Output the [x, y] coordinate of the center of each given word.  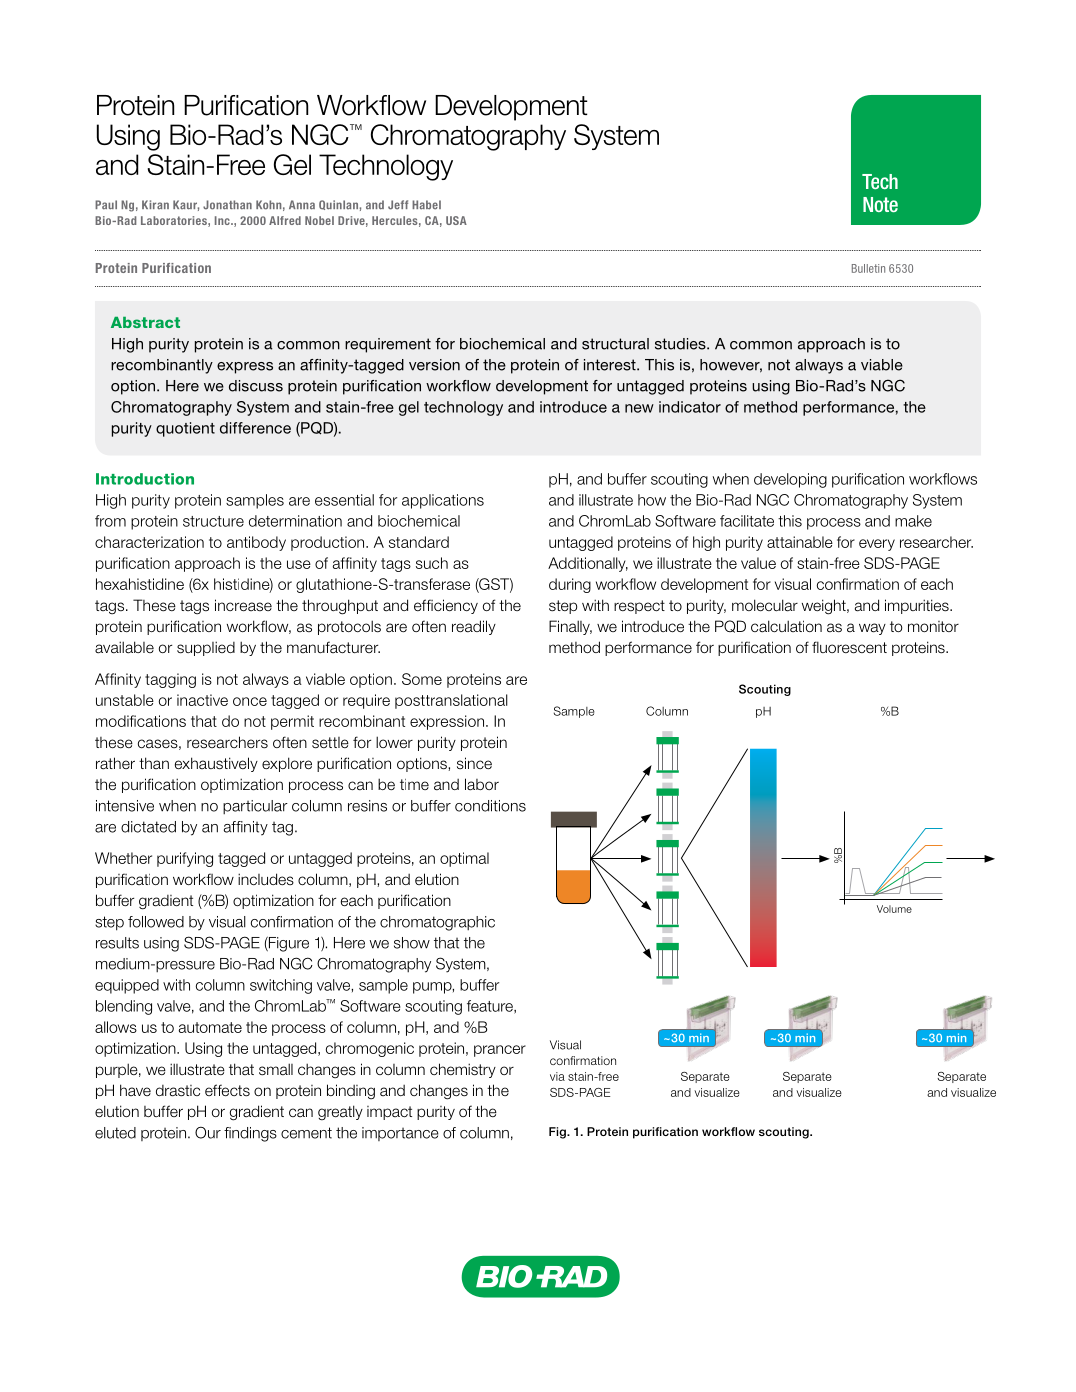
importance [400, 1134]
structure [213, 521]
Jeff [398, 205]
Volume [894, 909]
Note [880, 204]
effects [227, 1090]
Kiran [155, 204]
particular [255, 807]
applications [443, 501]
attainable [800, 542]
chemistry [463, 1070]
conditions [490, 806]
